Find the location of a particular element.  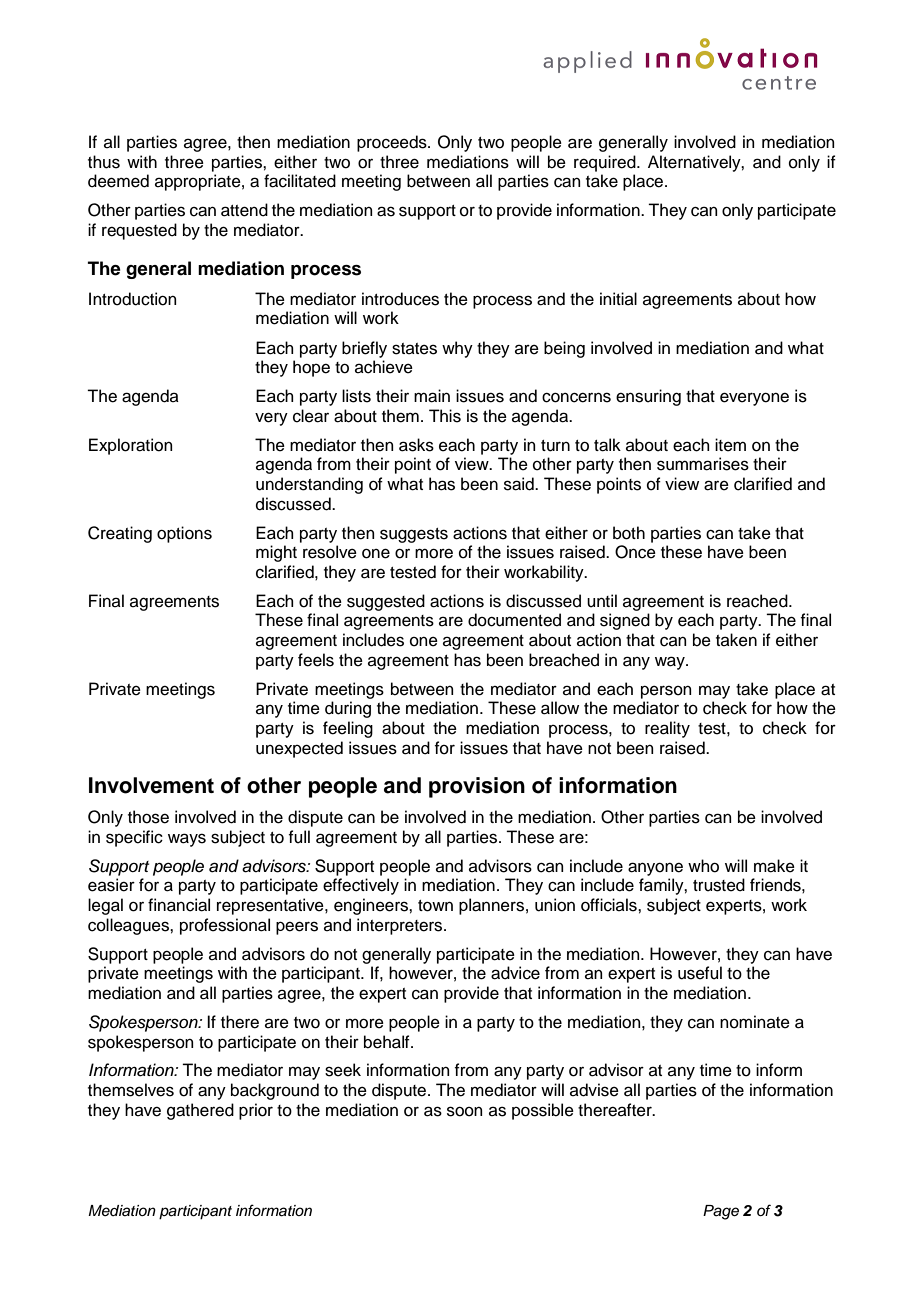

Page is located at coordinates (721, 1212).
